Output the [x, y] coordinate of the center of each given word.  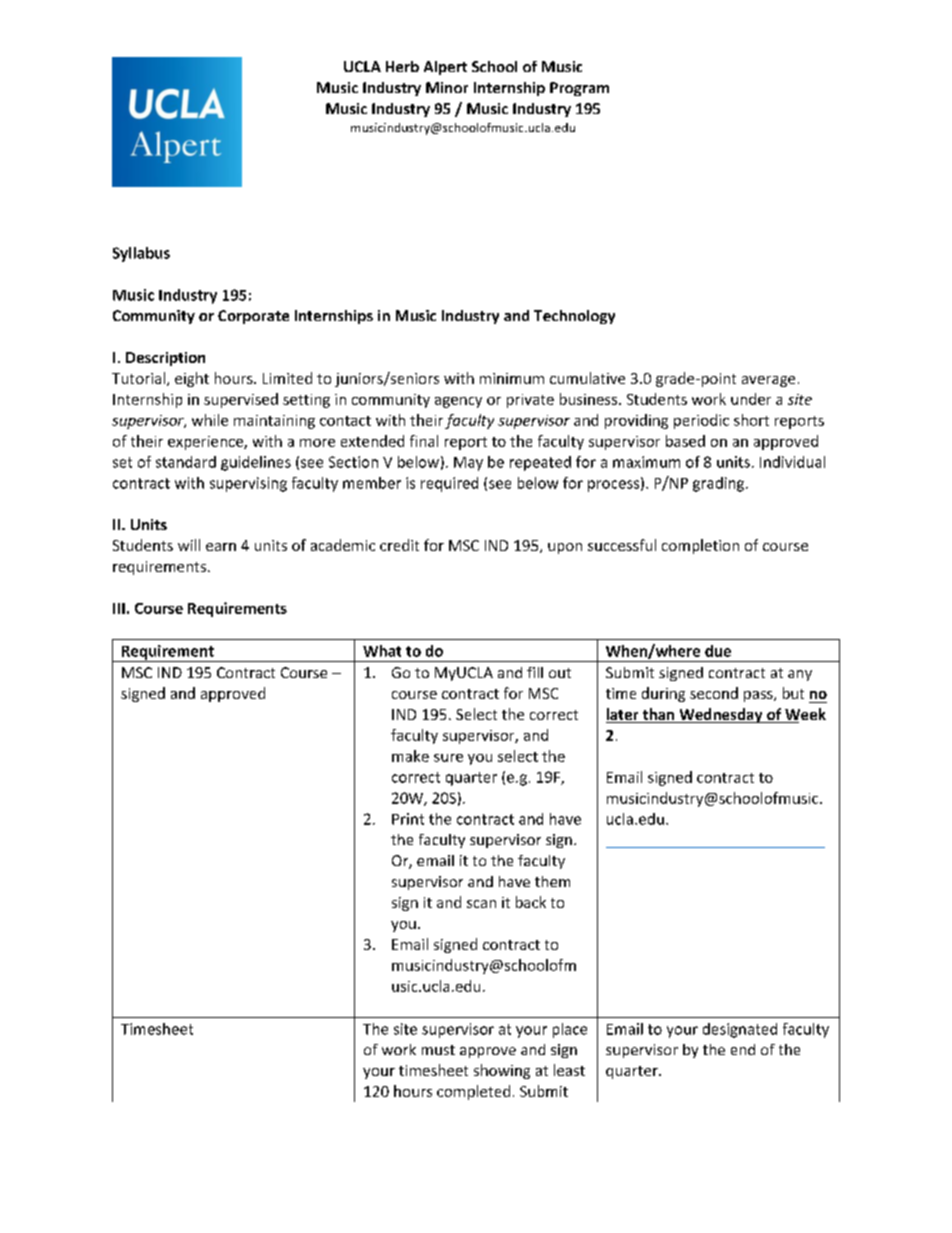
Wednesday [721, 715]
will [189, 545]
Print [408, 819]
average [768, 381]
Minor [447, 87]
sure [448, 758]
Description [165, 359]
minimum [512, 378]
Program [579, 89]
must [438, 1050]
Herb [402, 66]
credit [399, 545]
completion [700, 546]
